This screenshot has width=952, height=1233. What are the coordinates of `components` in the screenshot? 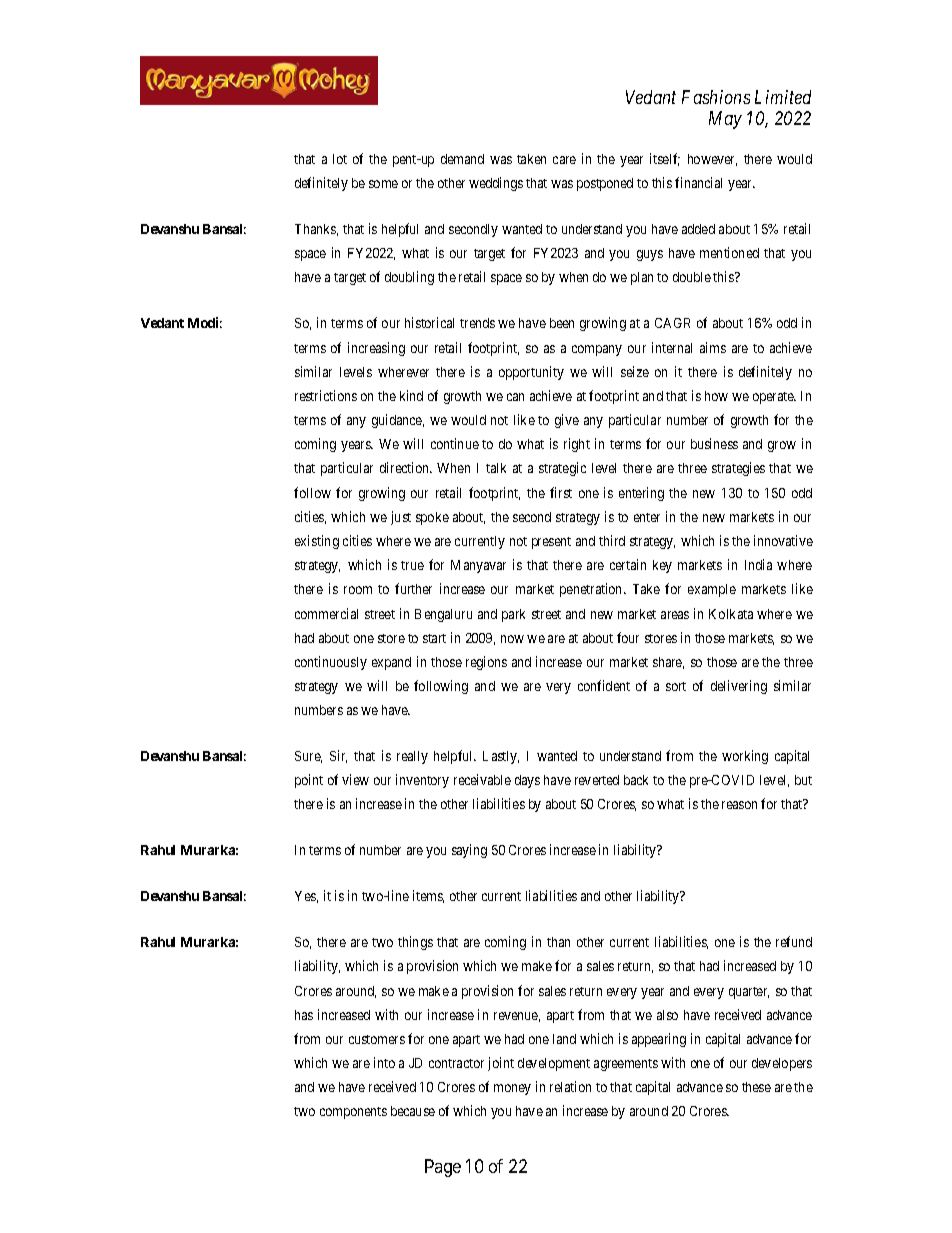 It's located at (353, 1113).
